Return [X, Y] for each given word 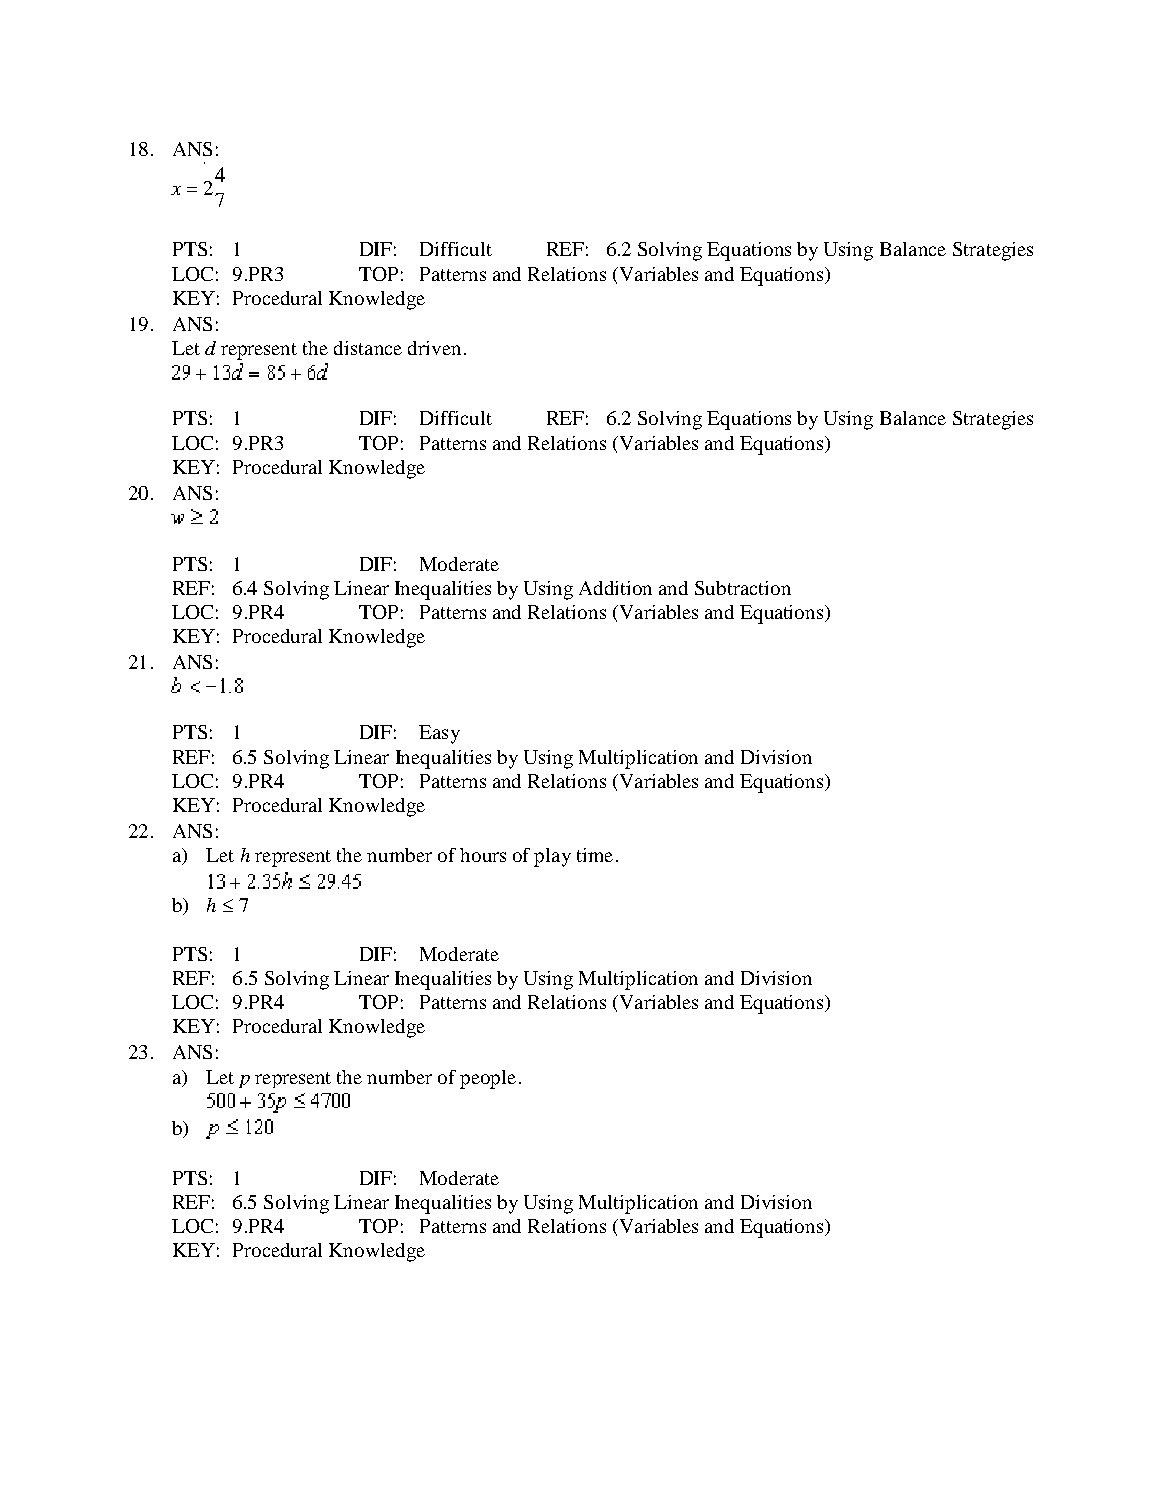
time [595, 855]
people [488, 1079]
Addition [615, 588]
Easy [439, 734]
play [552, 857]
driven [434, 348]
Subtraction [743, 588]
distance [368, 348]
